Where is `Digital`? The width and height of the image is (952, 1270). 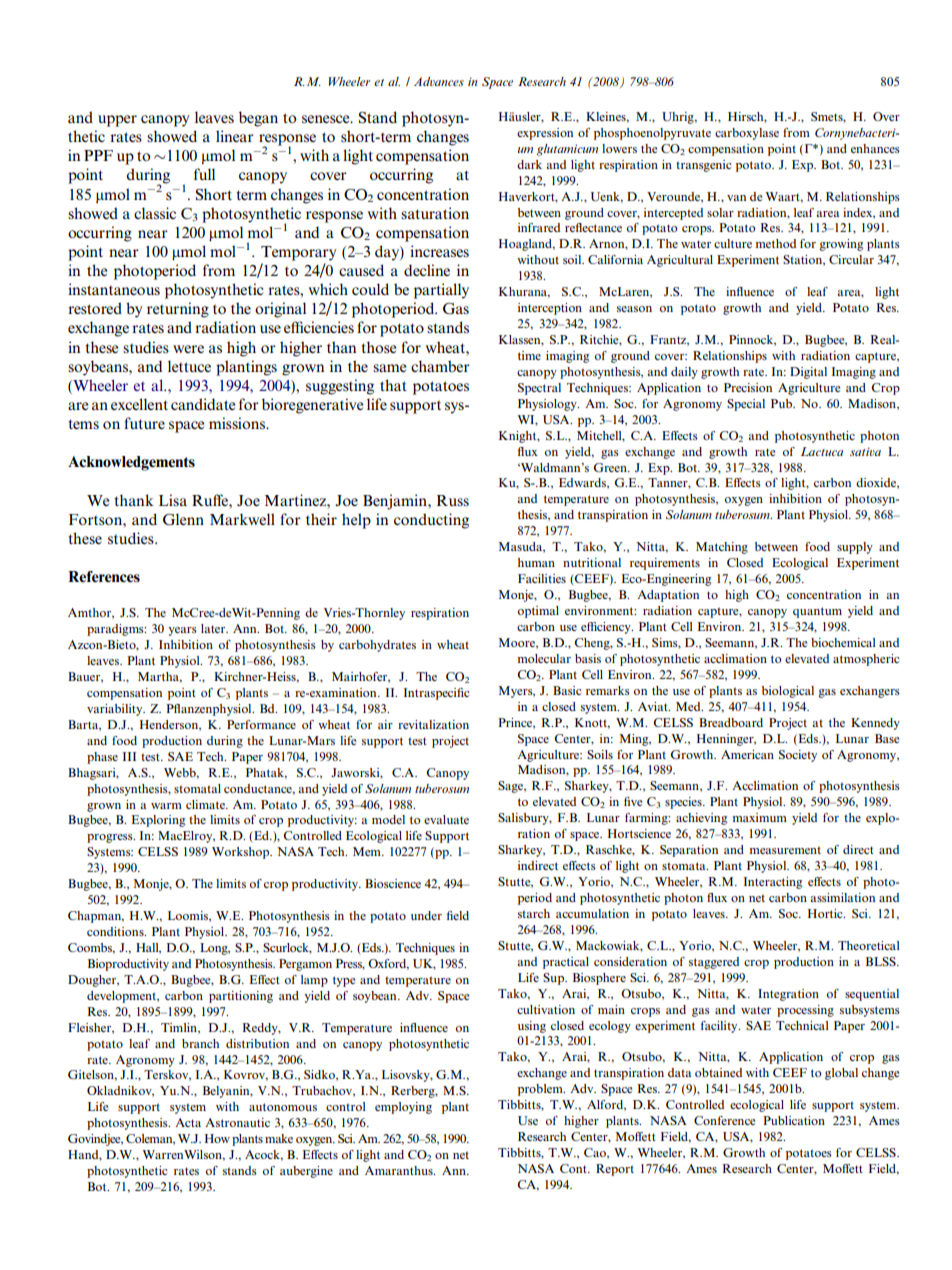 Digital is located at coordinates (808, 373).
